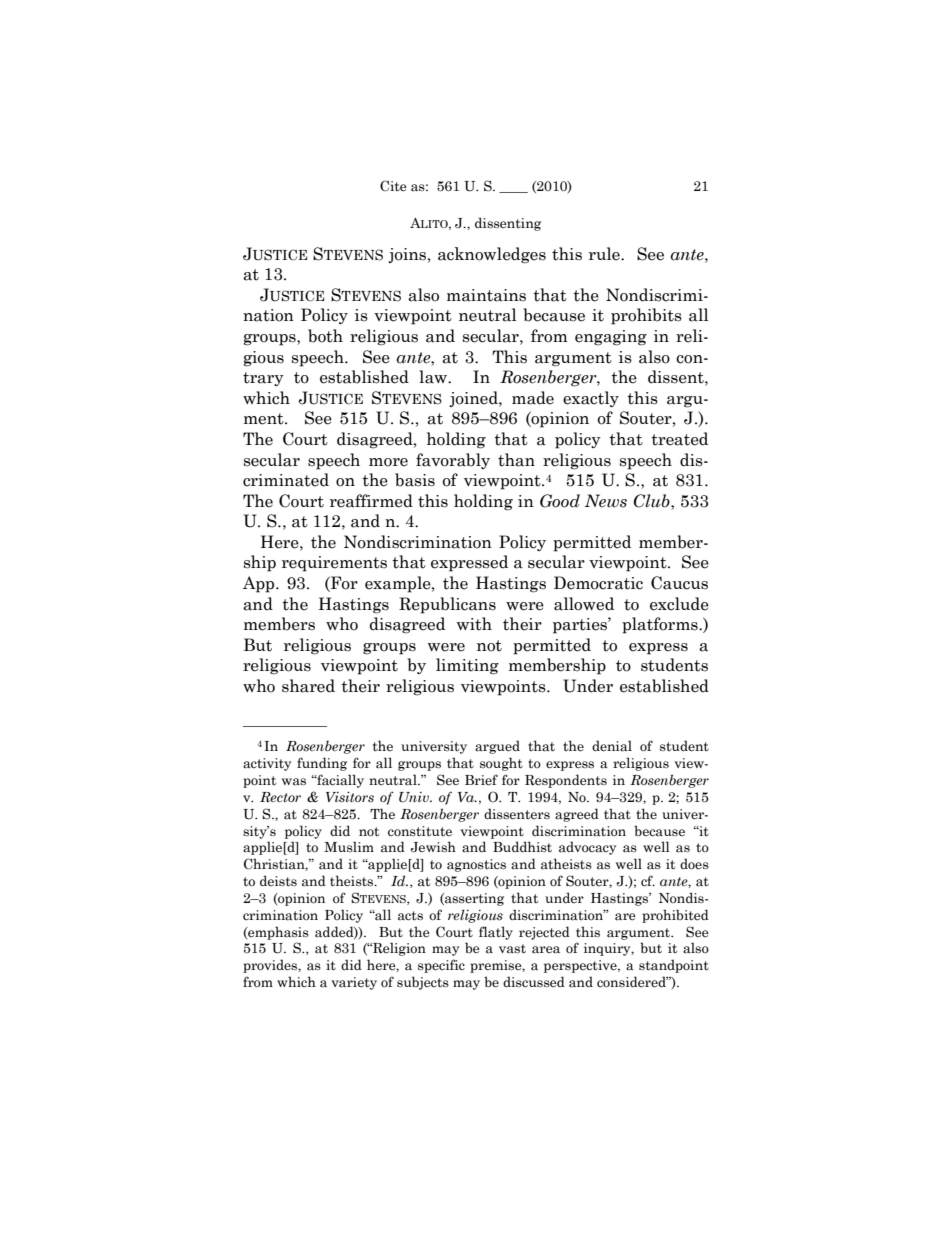 Image resolution: width=952 pixels, height=1233 pixels. Describe the element at coordinates (675, 916) in the document. I see `prohibited` at that location.
